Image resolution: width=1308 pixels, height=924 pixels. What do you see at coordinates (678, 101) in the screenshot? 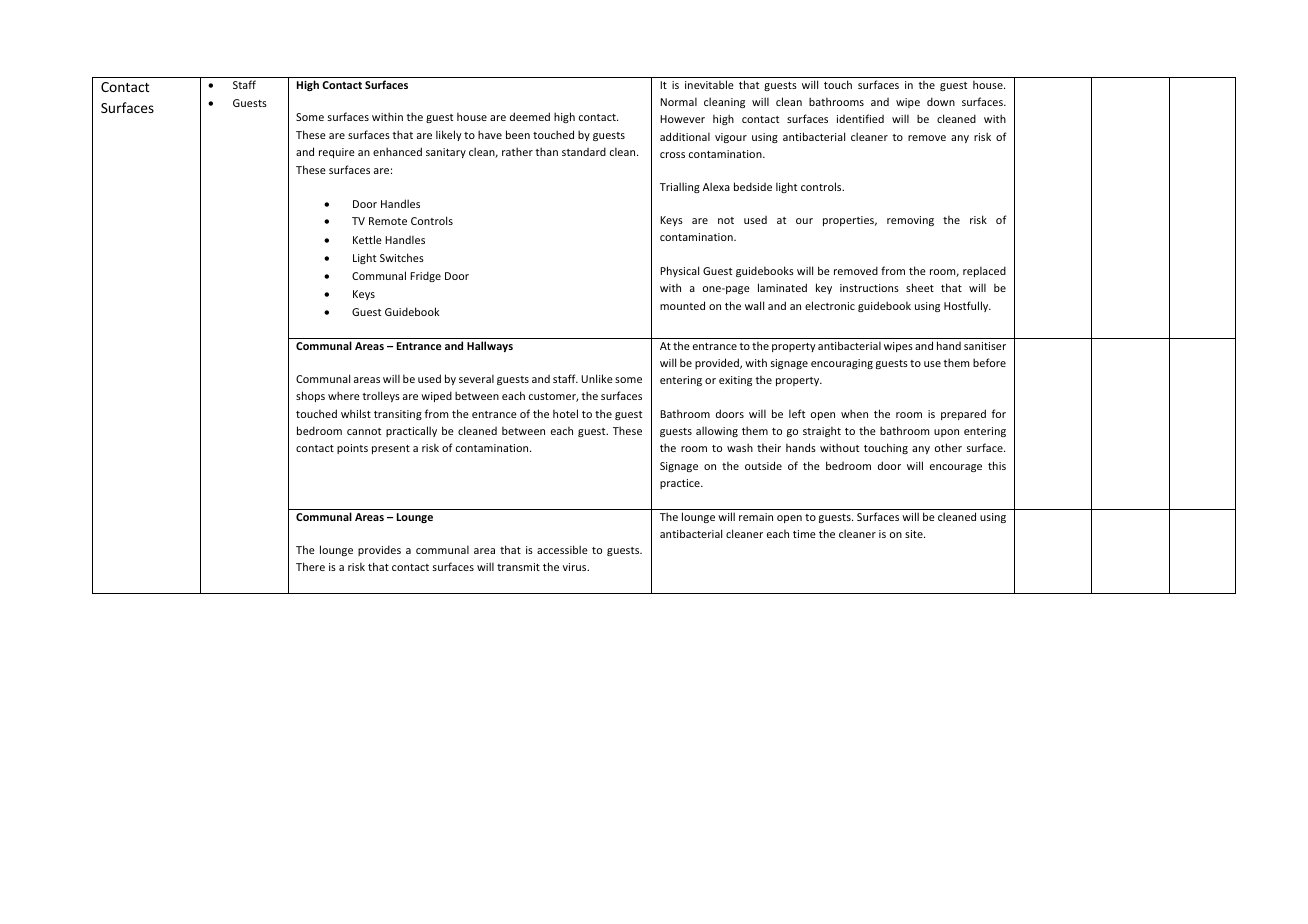
I see `Normal` at bounding box center [678, 101].
